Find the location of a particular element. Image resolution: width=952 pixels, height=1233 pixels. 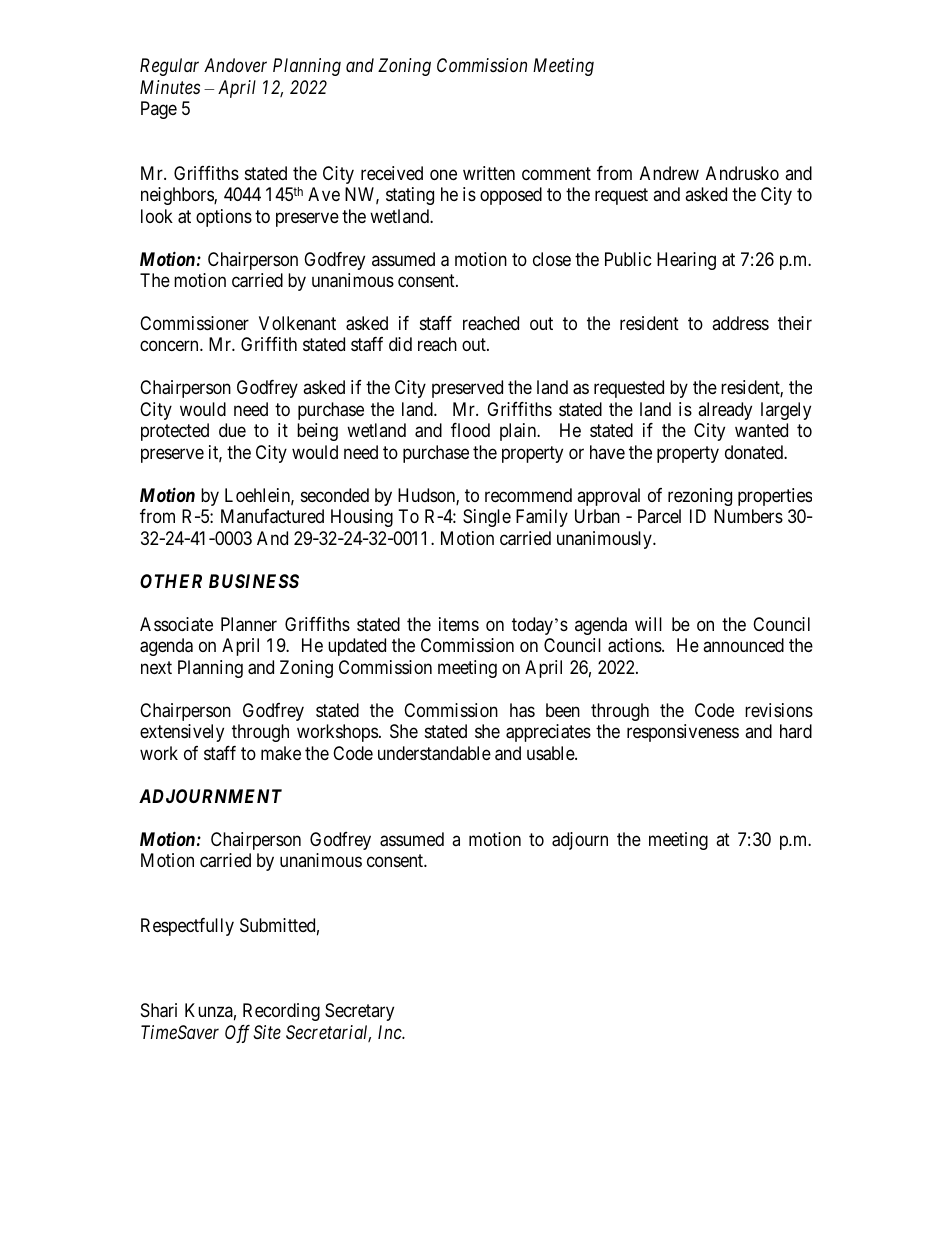

address is located at coordinates (740, 323).
